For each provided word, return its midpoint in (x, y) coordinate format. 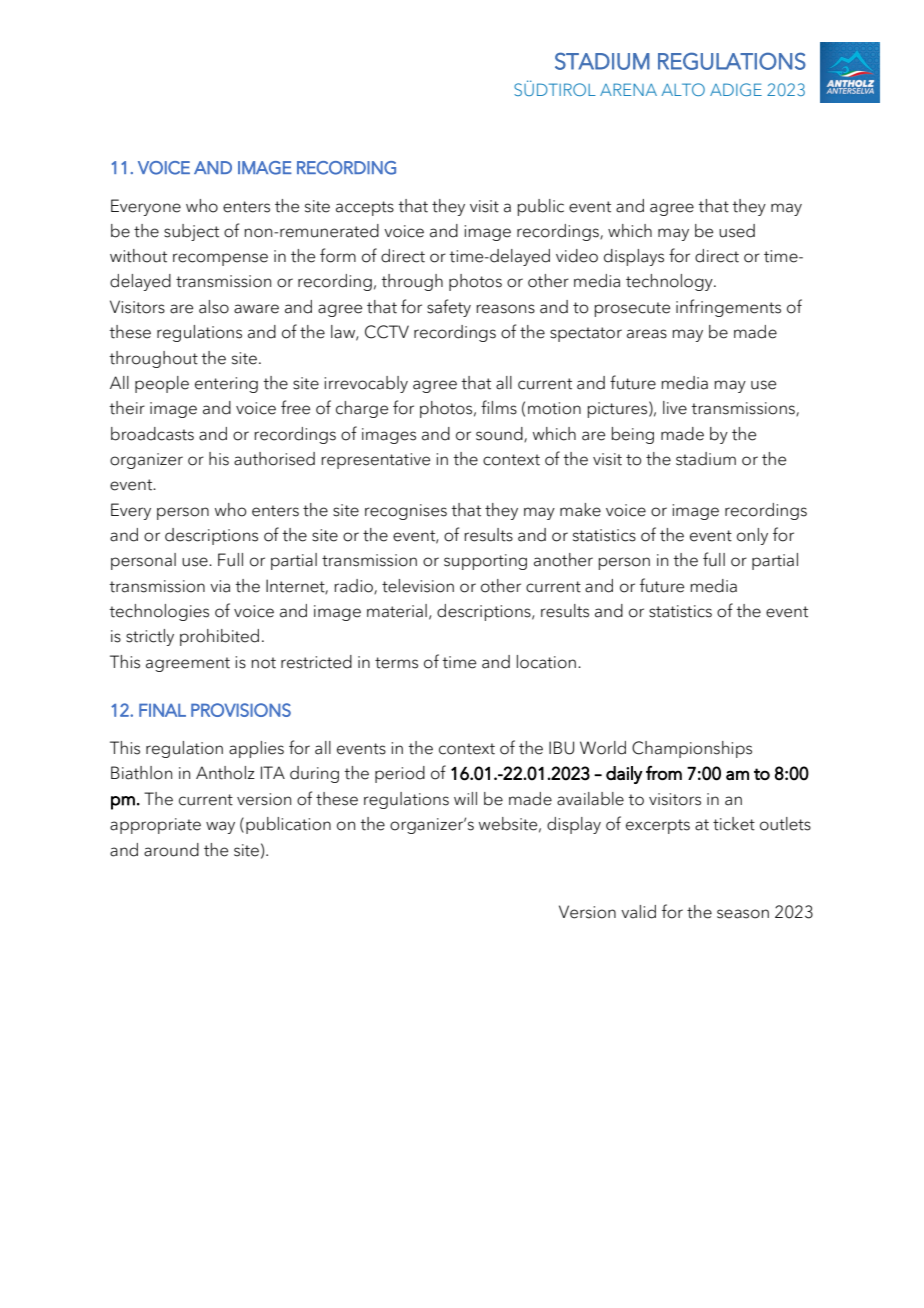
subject (191, 232)
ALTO (683, 89)
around (171, 850)
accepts (365, 208)
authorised (274, 459)
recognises (406, 512)
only (752, 536)
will (465, 798)
